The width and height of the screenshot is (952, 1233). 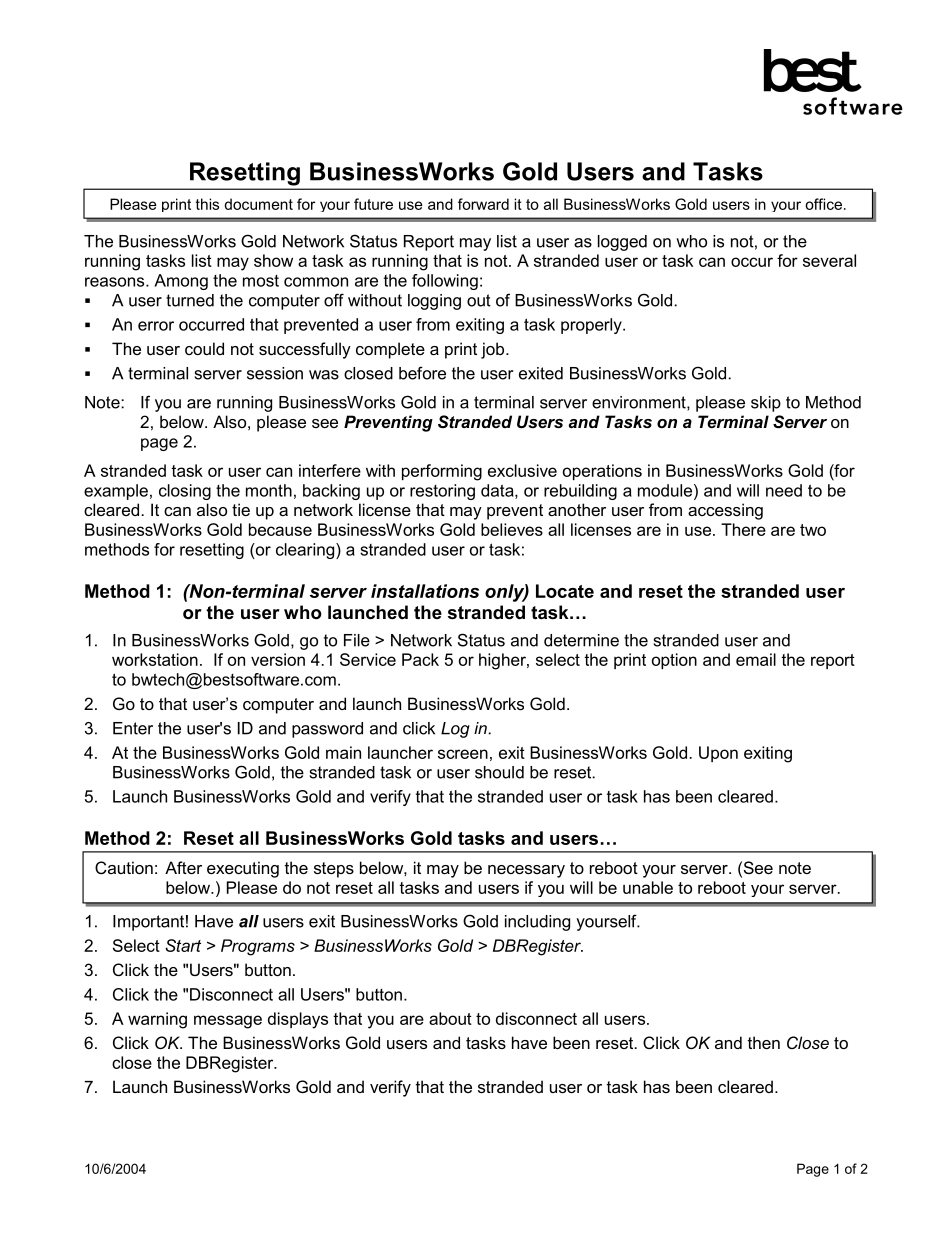 What do you see at coordinates (823, 204) in the screenshot?
I see `office` at bounding box center [823, 204].
